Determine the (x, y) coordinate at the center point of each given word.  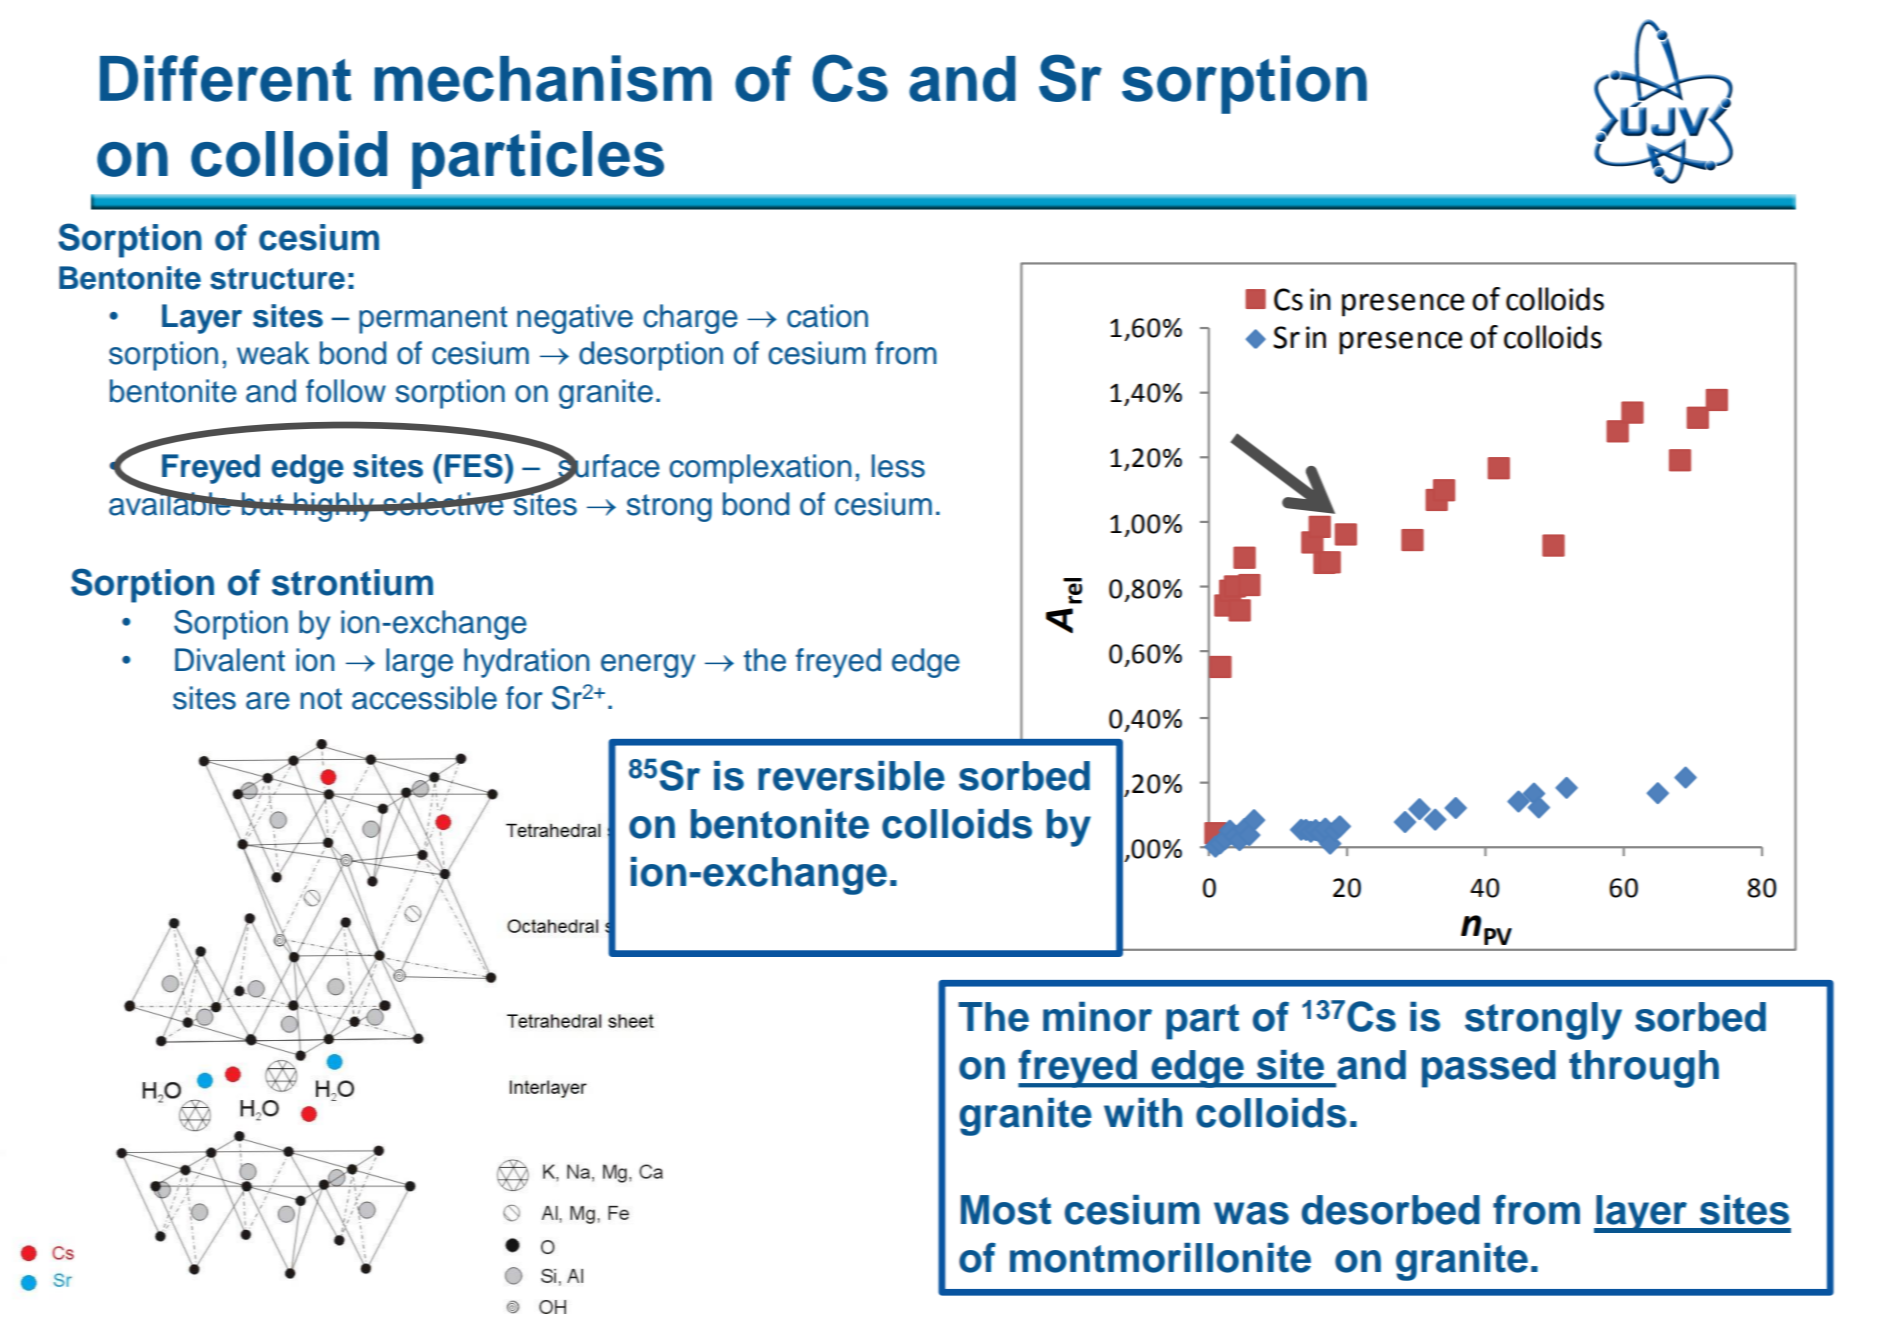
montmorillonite (1160, 1258)
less (898, 466)
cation (827, 316)
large (419, 663)
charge (690, 319)
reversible (851, 776)
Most (1006, 1210)
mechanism (543, 78)
